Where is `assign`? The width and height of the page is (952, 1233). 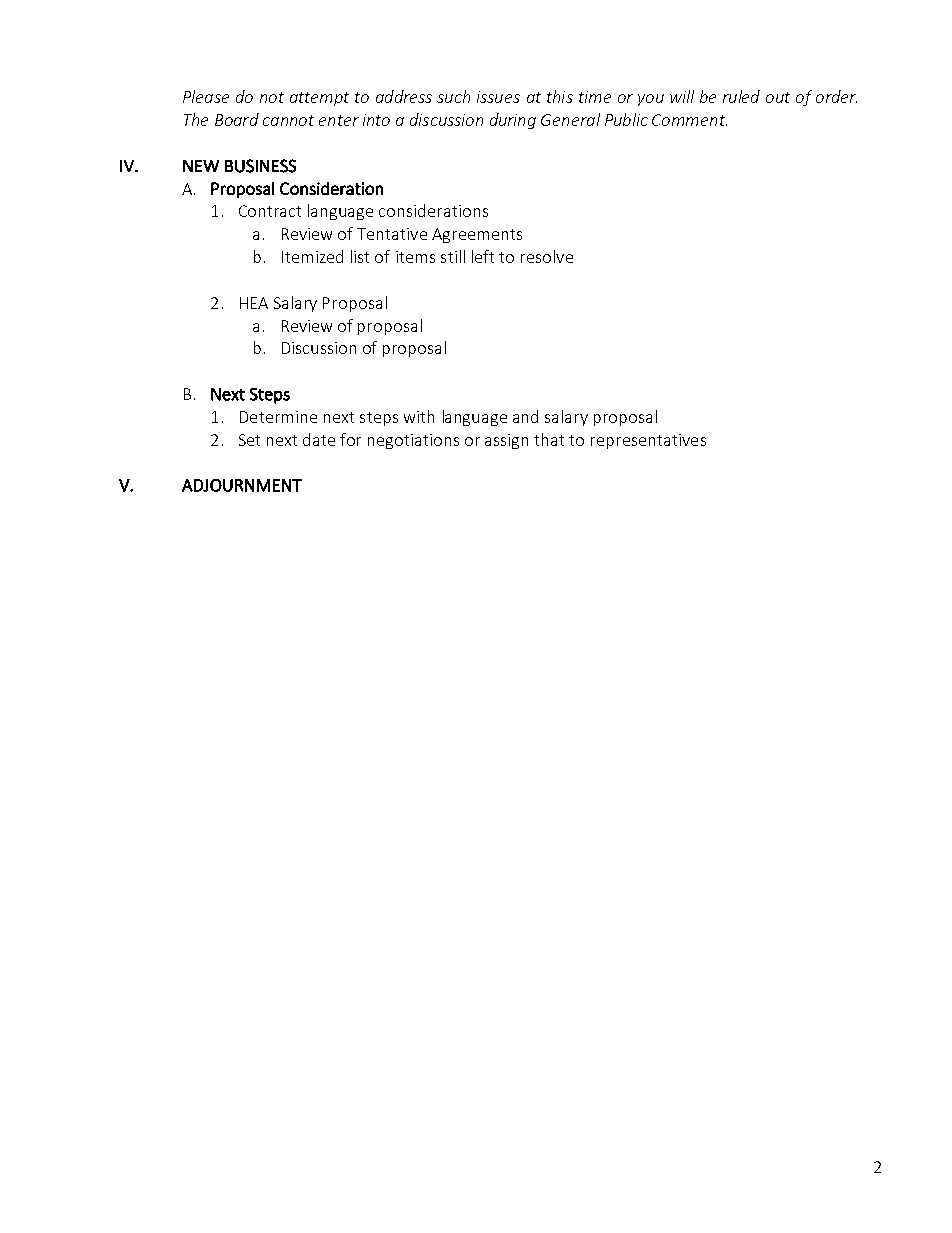 assign is located at coordinates (506, 441).
